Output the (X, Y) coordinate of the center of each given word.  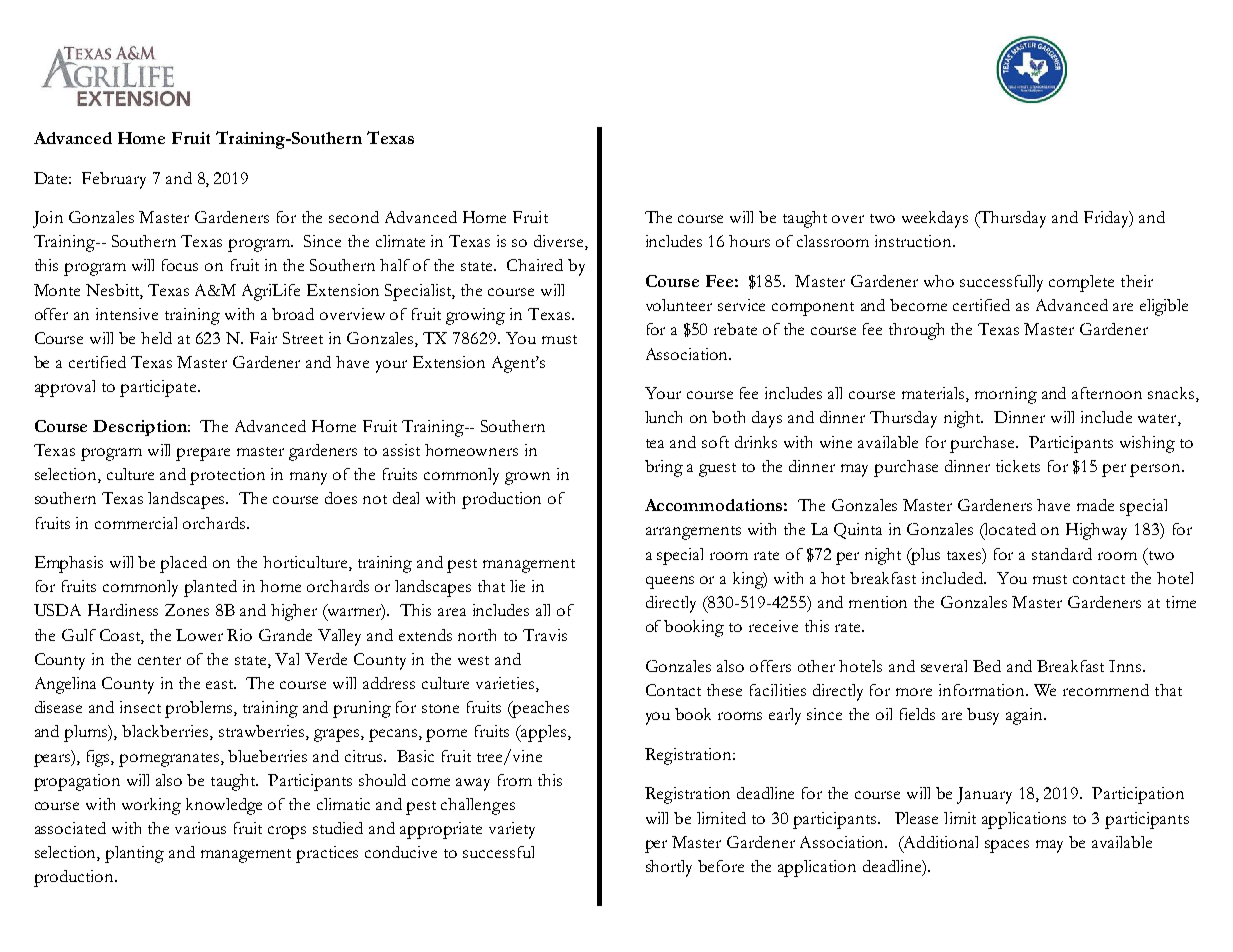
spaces (1007, 846)
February (114, 180)
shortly (669, 868)
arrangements (693, 533)
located (1009, 529)
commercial (136, 523)
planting (134, 854)
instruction (914, 241)
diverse (560, 242)
